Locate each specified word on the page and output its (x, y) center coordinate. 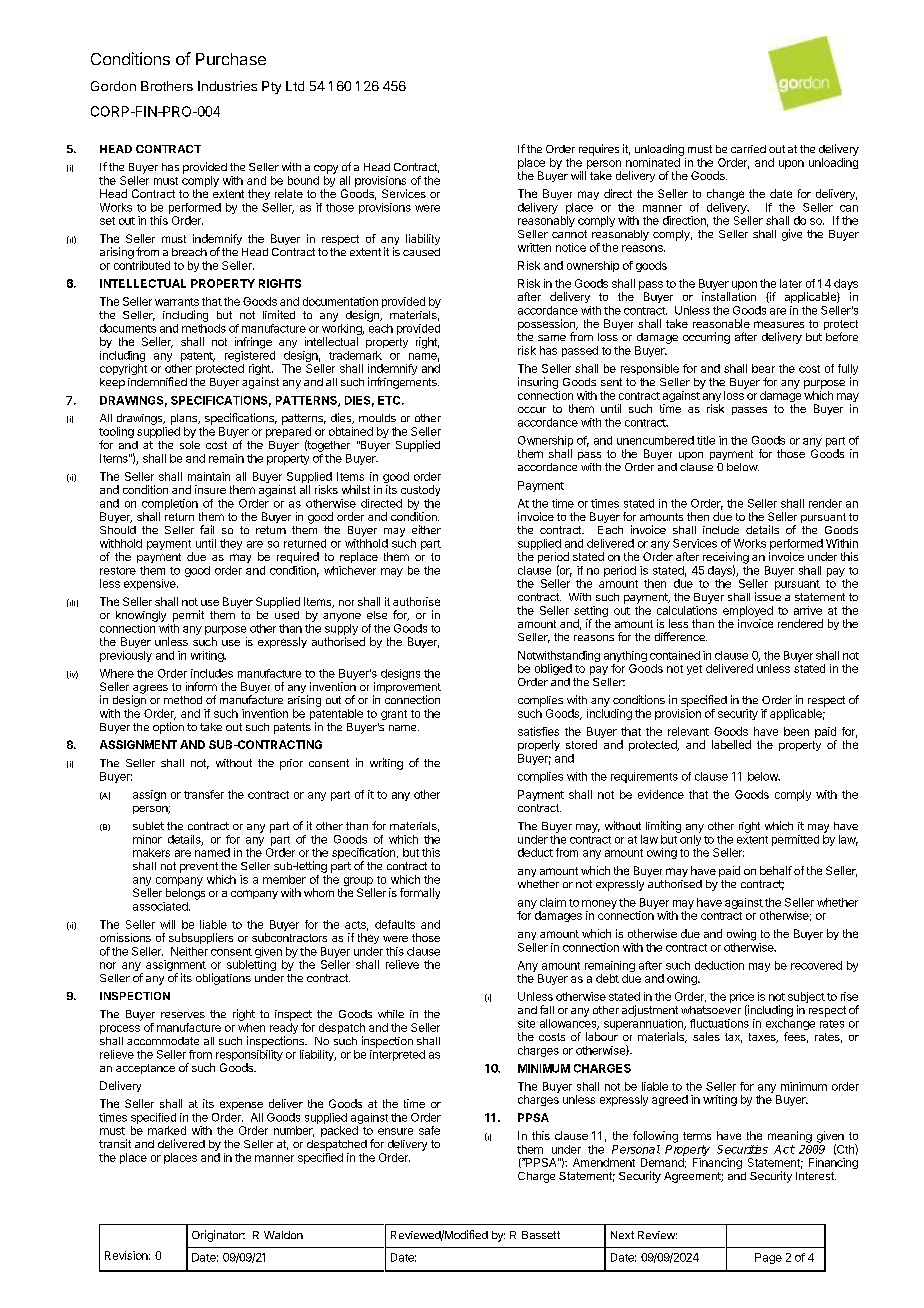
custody (420, 490)
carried (748, 149)
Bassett (541, 1235)
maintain (209, 476)
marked (167, 1130)
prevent (199, 867)
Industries (227, 86)
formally (420, 893)
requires (599, 150)
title (706, 440)
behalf (776, 870)
